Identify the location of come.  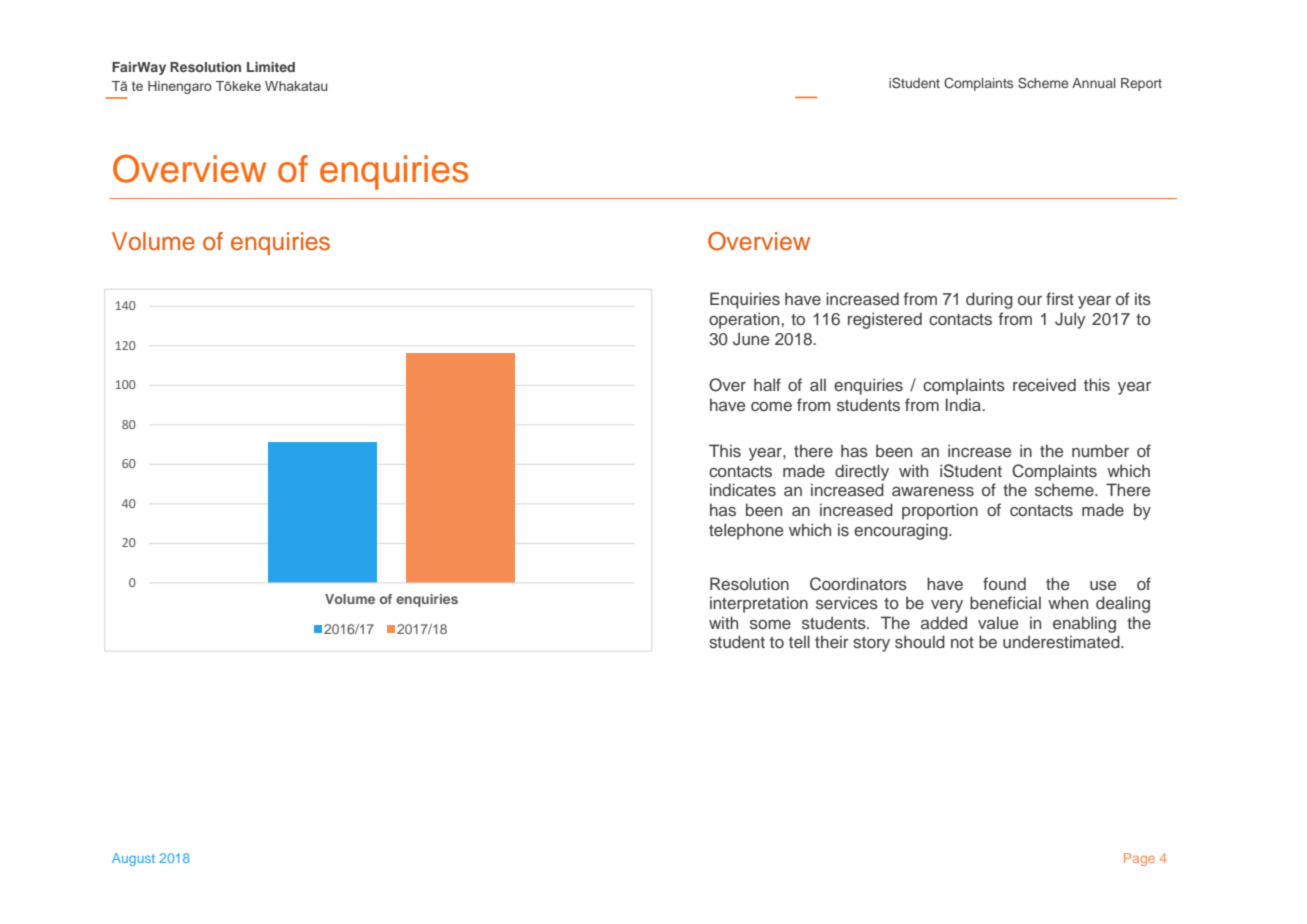
(771, 406).
